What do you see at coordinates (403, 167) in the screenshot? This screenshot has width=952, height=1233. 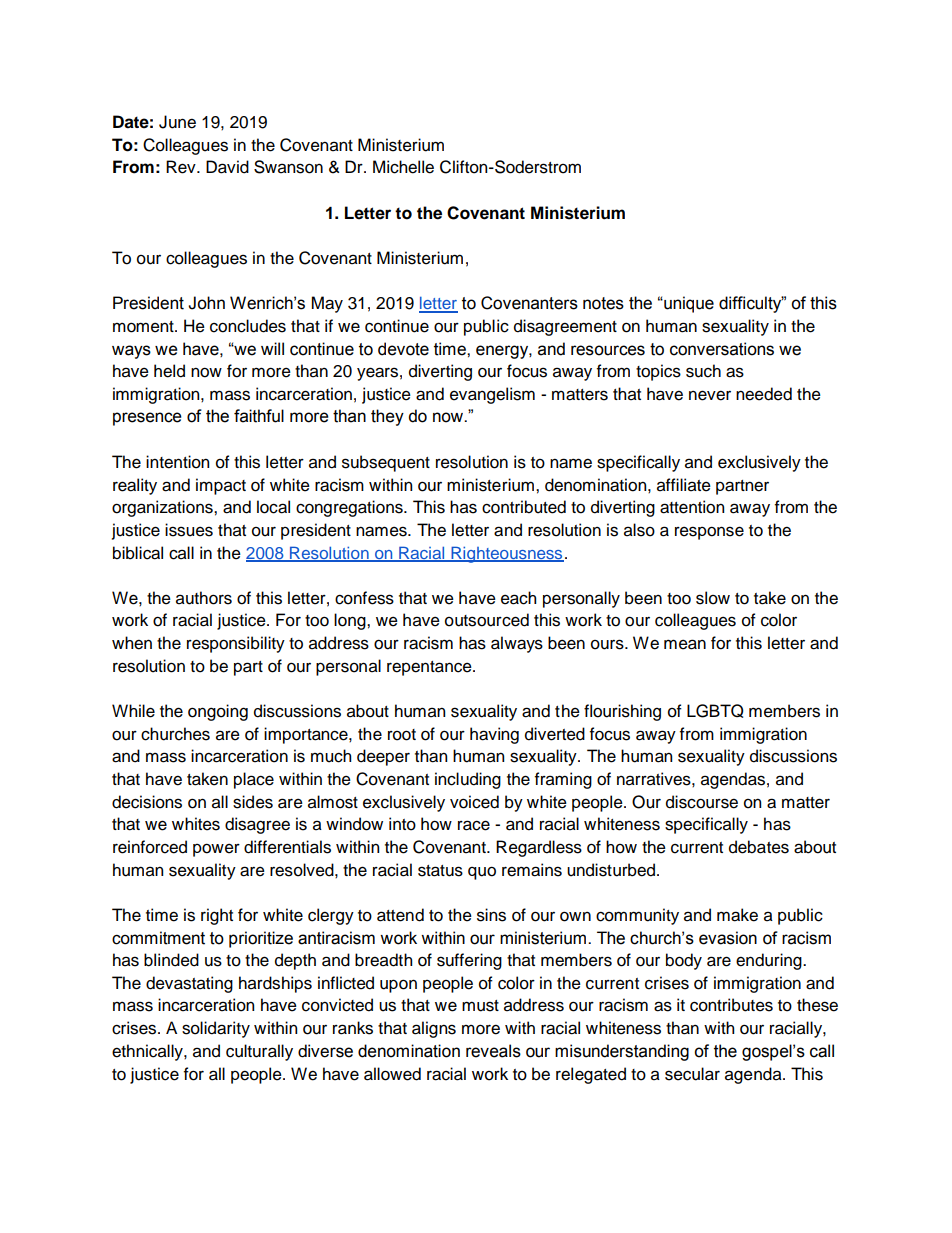 I see `Michelle` at bounding box center [403, 167].
